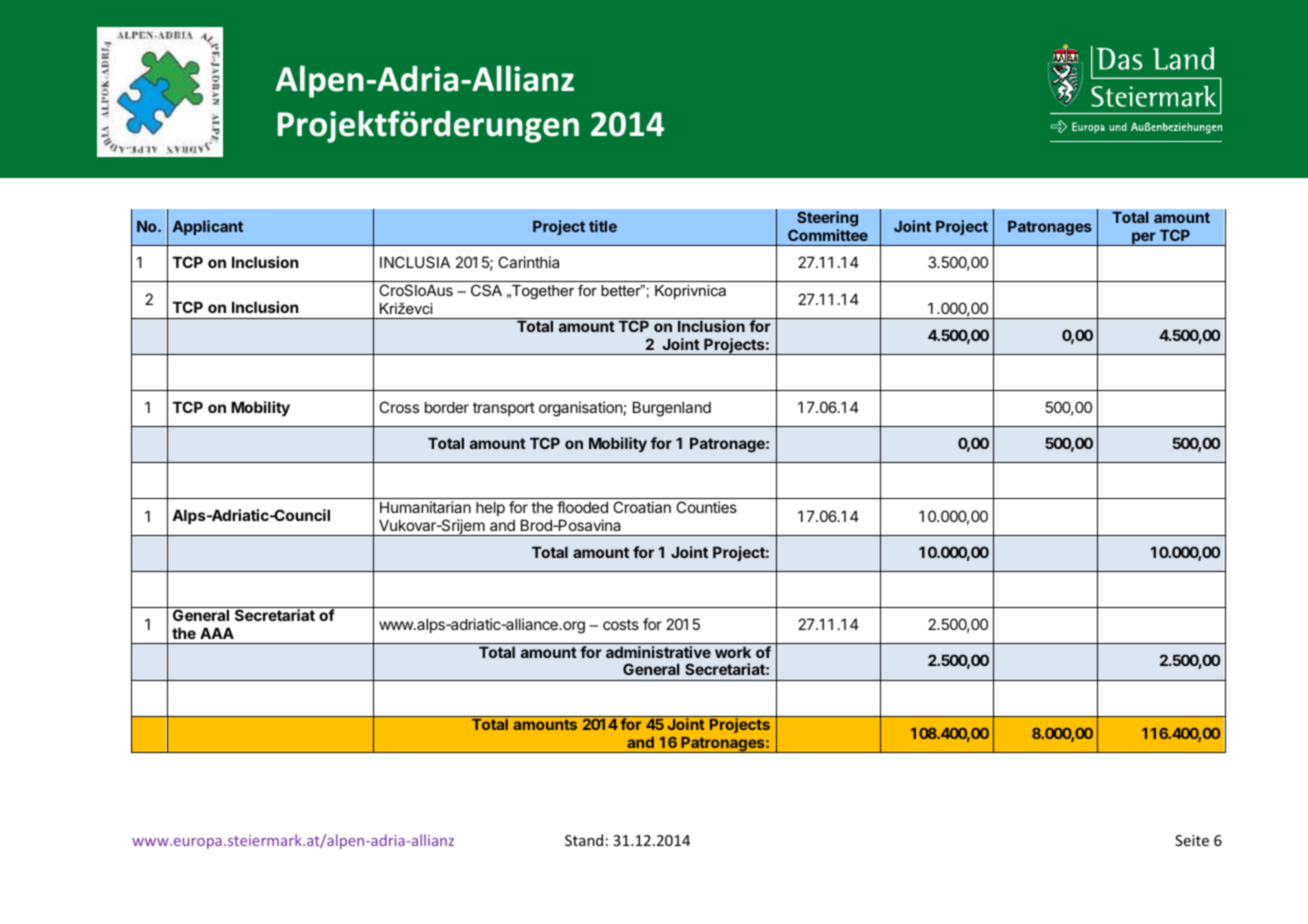 The width and height of the document is (1308, 924). Describe the element at coordinates (658, 652) in the document. I see `administrative` at that location.
